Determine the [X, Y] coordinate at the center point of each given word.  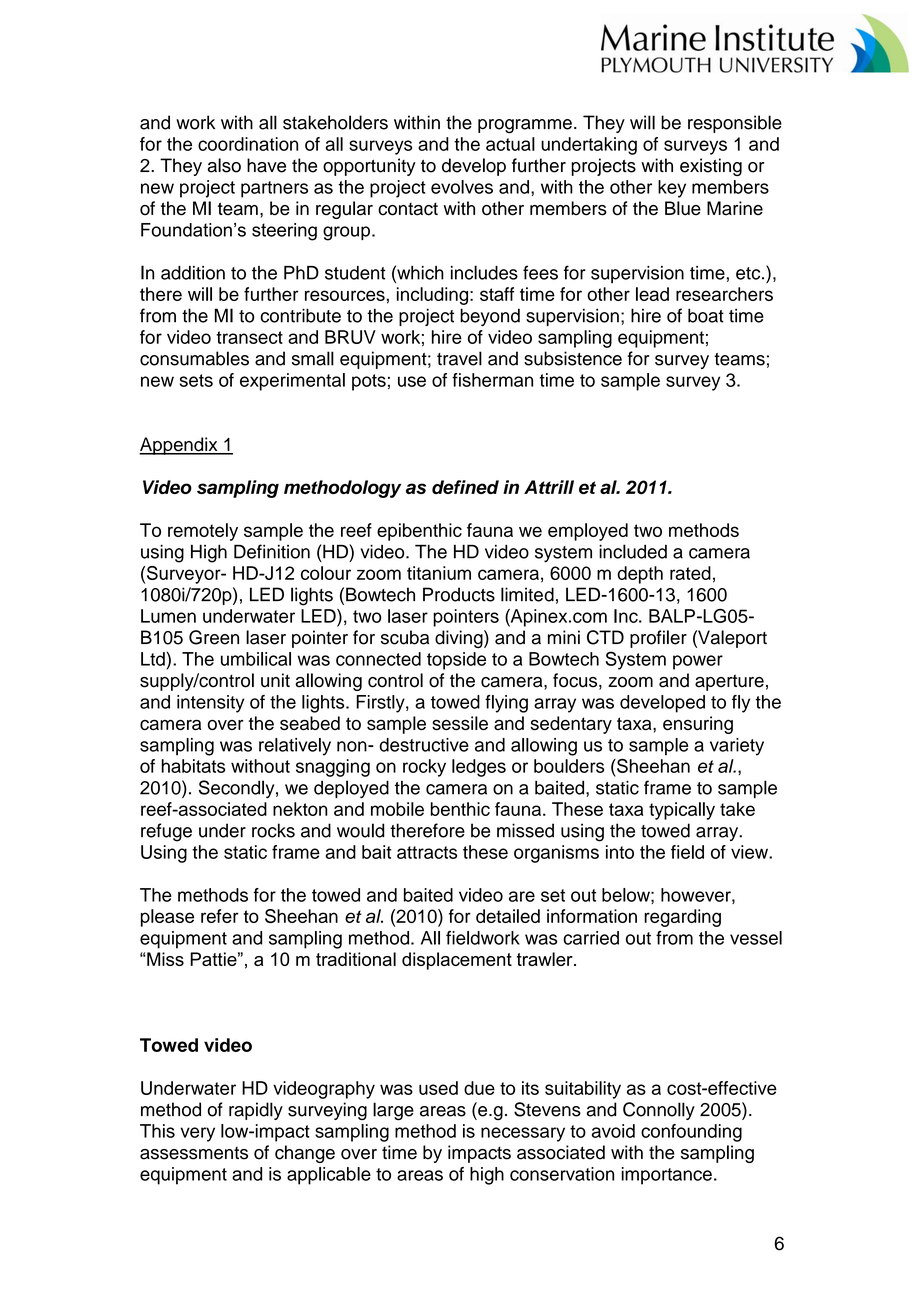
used [438, 1088]
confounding [691, 1133]
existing [711, 167]
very [197, 1134]
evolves [462, 187]
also [224, 165]
